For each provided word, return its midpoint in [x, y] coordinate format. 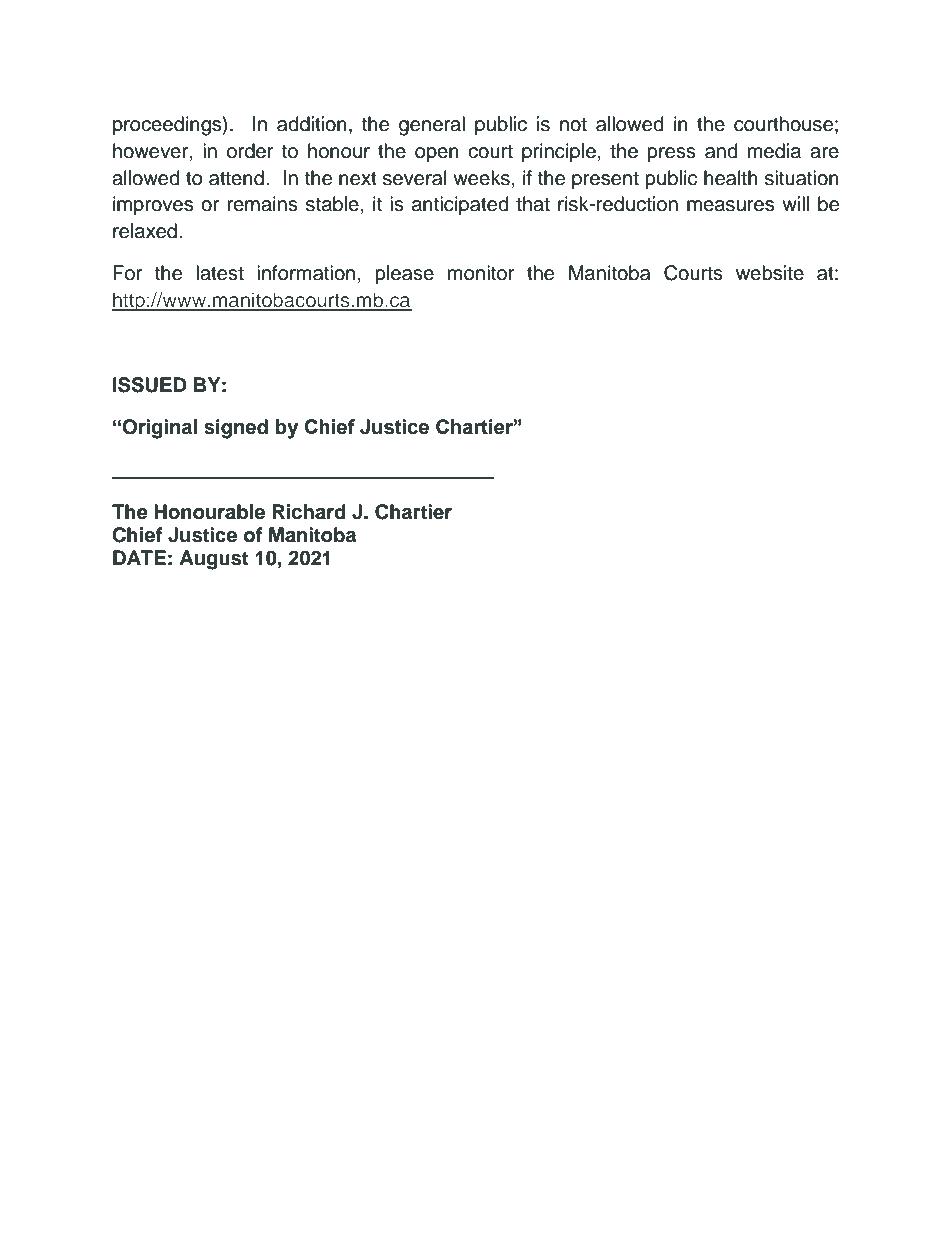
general [432, 126]
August [214, 560]
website [770, 273]
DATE [139, 557]
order [250, 151]
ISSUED [150, 385]
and [721, 151]
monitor [481, 273]
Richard [309, 512]
